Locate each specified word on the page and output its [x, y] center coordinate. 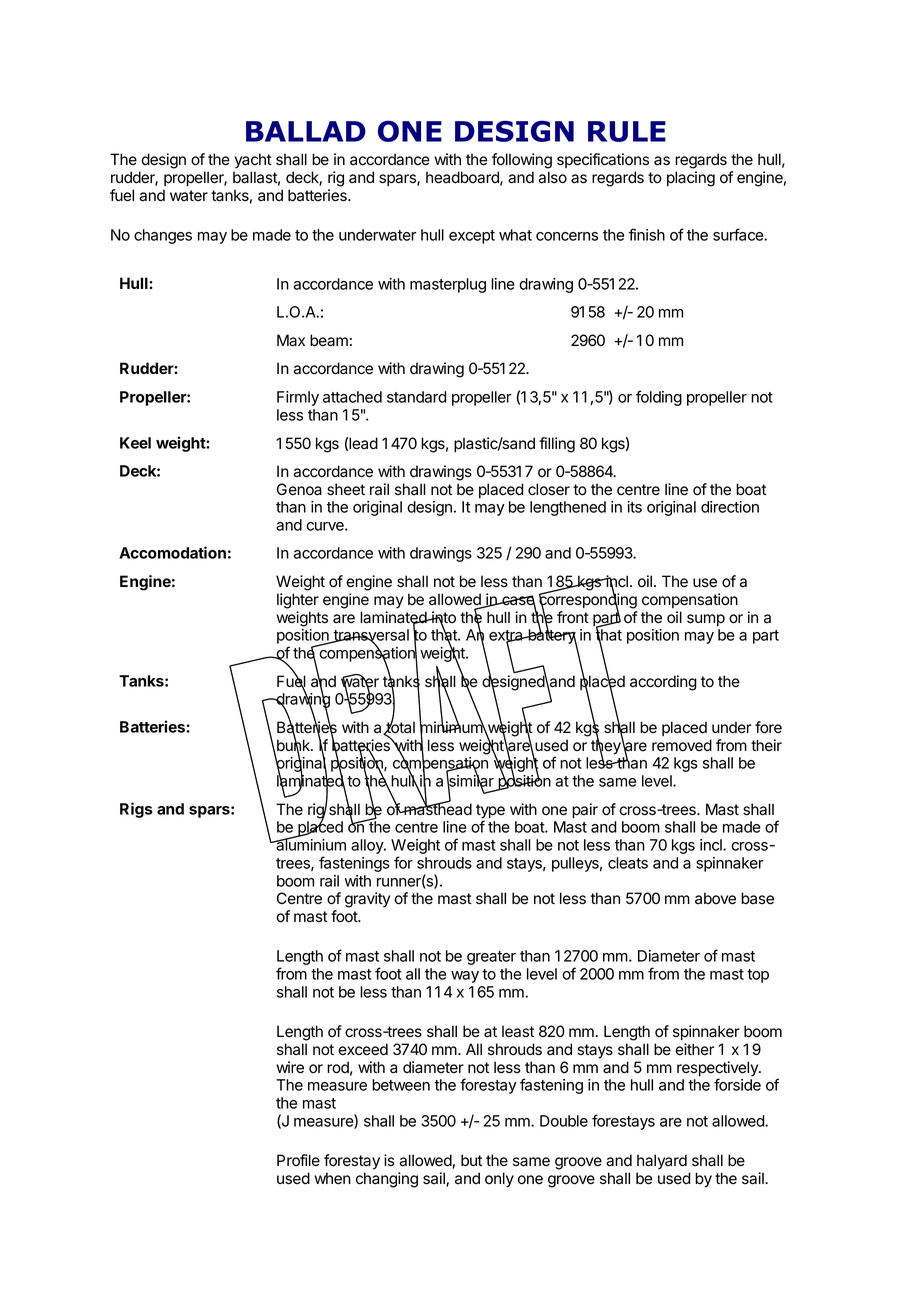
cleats [628, 863]
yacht [253, 161]
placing [691, 179]
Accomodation [172, 552]
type [490, 812]
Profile [298, 1160]
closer [549, 489]
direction [730, 507]
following [522, 161]
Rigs [136, 810]
